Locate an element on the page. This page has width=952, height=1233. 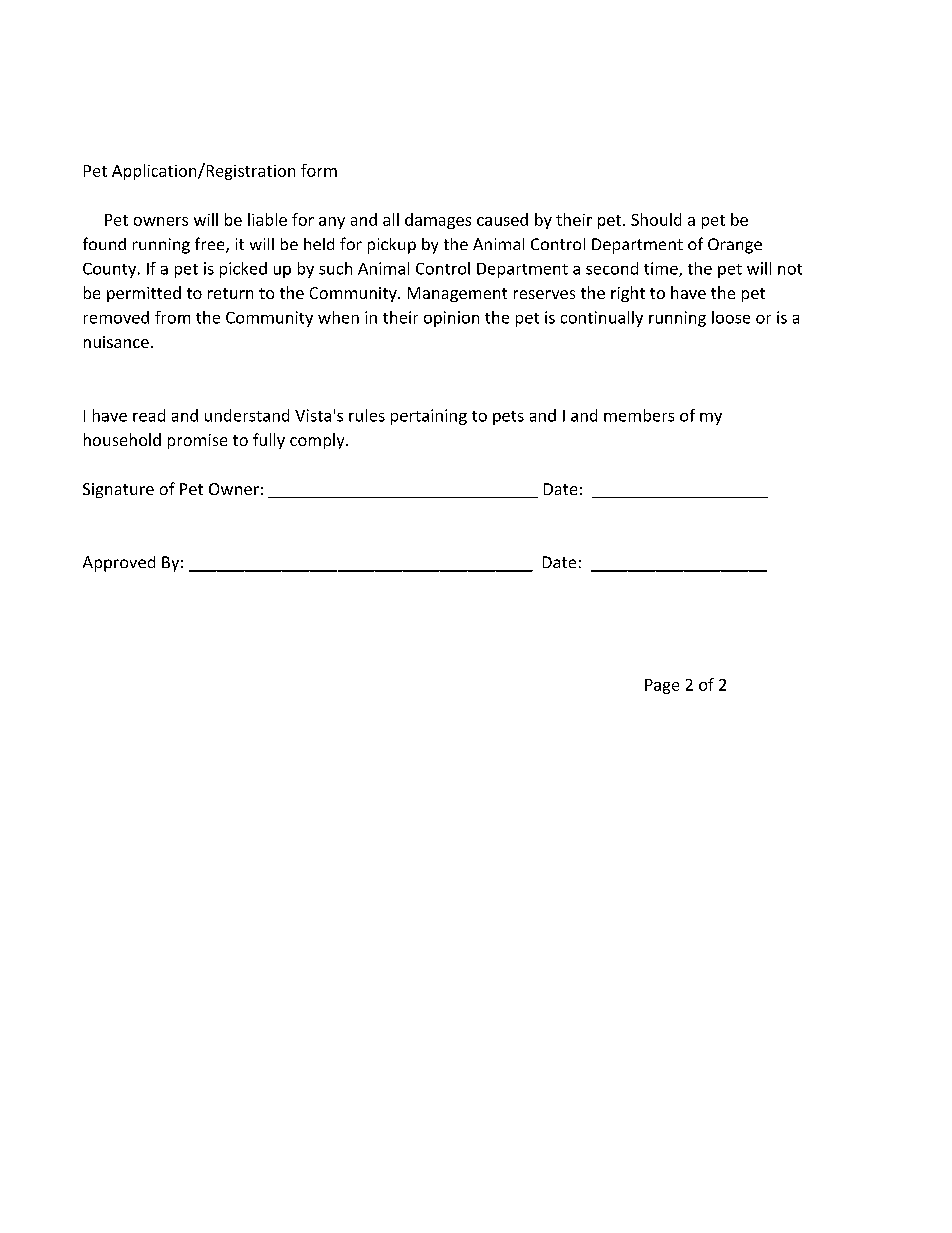
Should is located at coordinates (656, 219).
